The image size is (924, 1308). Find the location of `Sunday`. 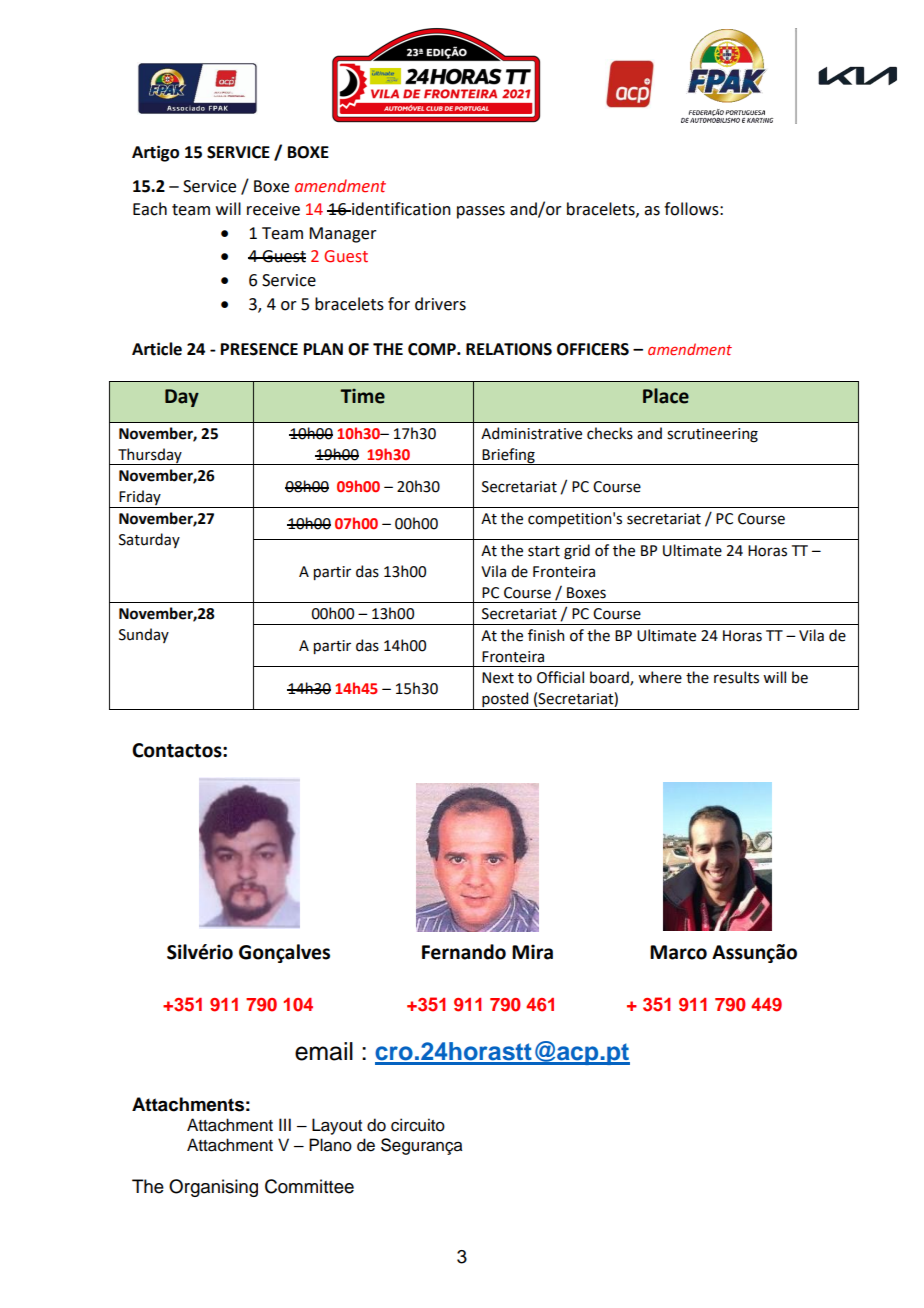

Sunday is located at coordinates (144, 635).
